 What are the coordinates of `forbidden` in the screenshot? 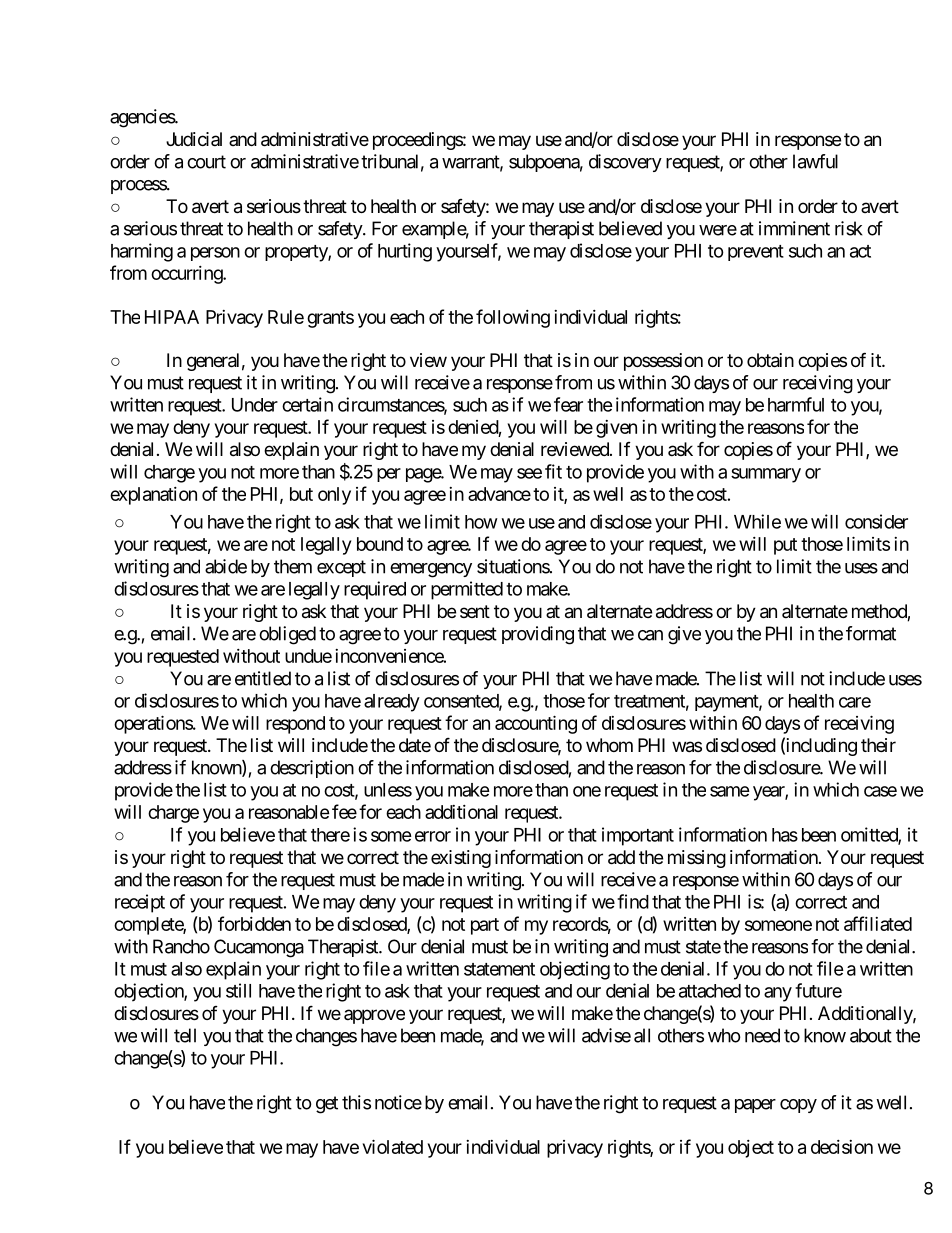 It's located at (254, 923).
